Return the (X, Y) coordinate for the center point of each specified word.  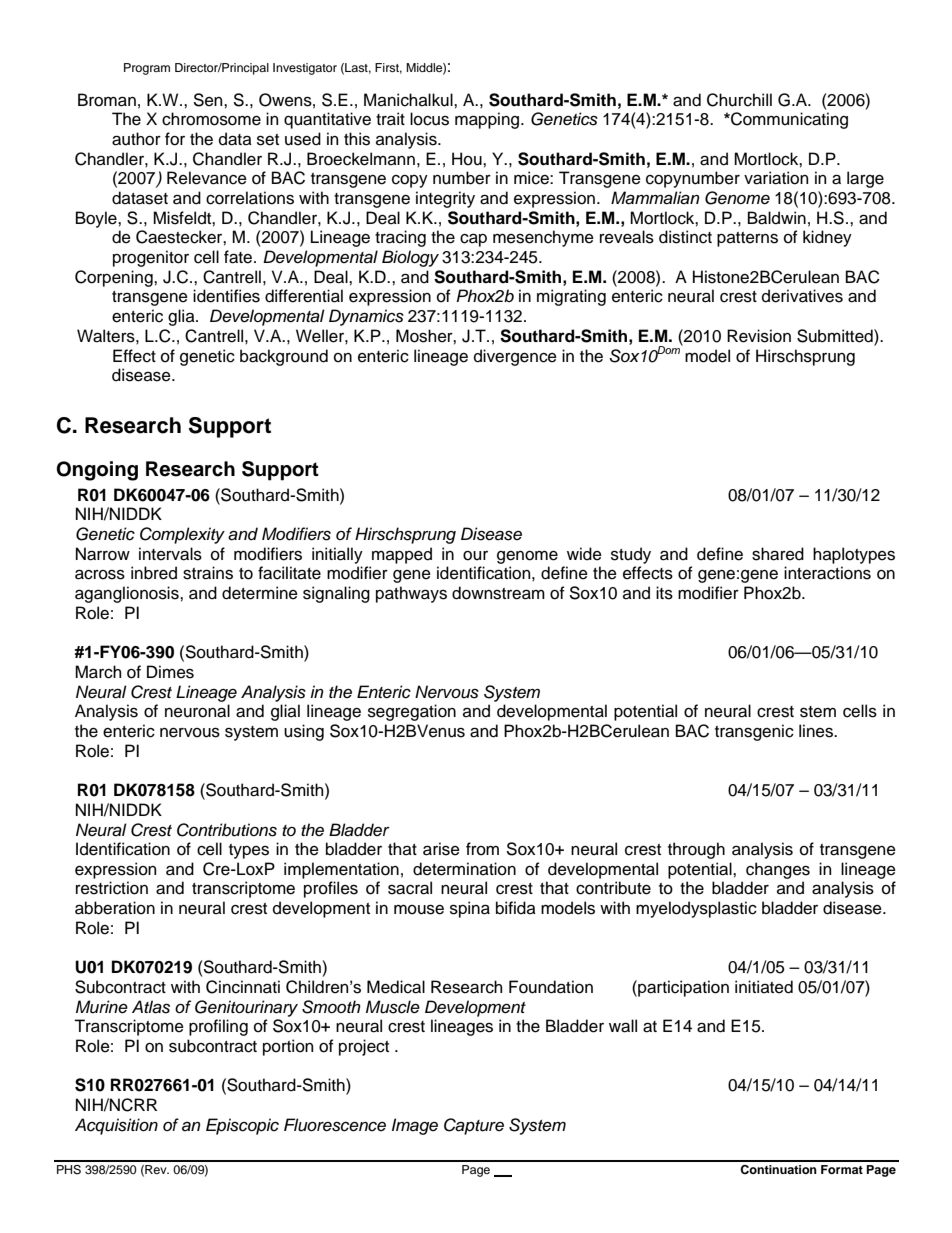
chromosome (211, 119)
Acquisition (116, 1126)
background (284, 357)
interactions (827, 573)
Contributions (227, 830)
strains (208, 573)
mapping (488, 120)
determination (464, 869)
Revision (759, 336)
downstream (498, 593)
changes (778, 870)
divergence (515, 357)
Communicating (788, 120)
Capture (474, 1126)
